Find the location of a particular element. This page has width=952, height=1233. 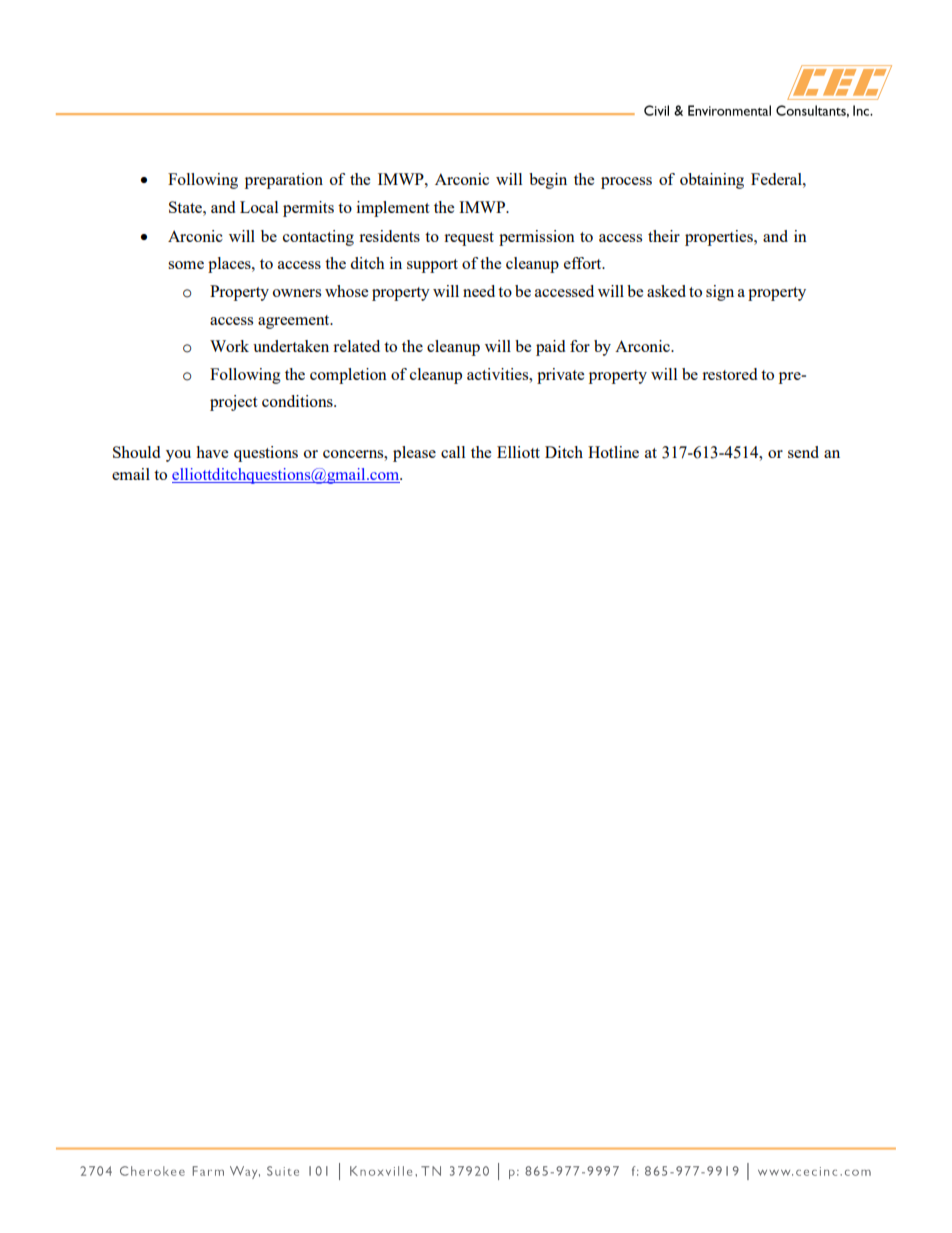

obtaining is located at coordinates (712, 181).
